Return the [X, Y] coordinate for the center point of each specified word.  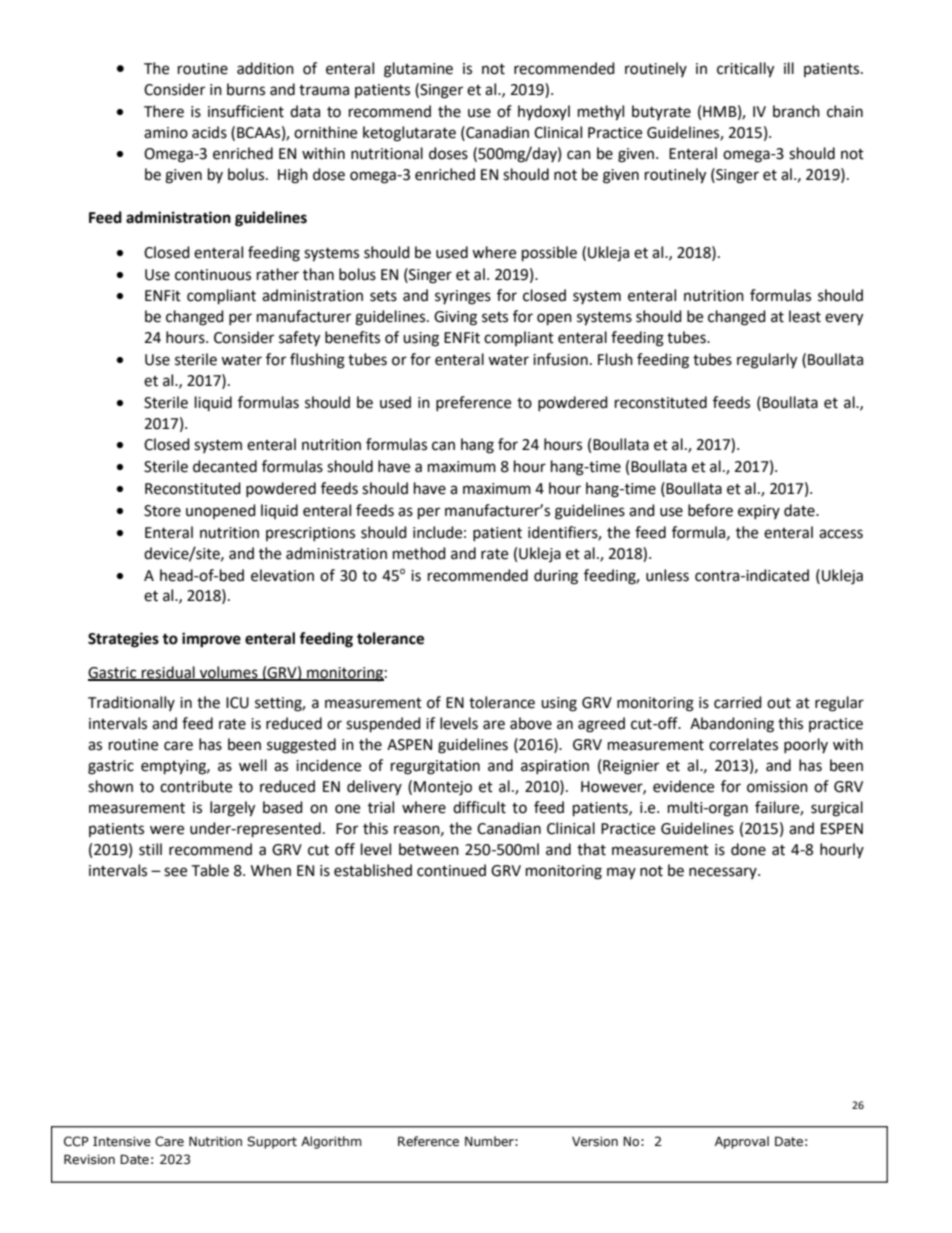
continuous [213, 275]
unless [667, 575]
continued [451, 870]
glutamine [418, 70]
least [805, 316]
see [175, 872]
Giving [455, 318]
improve [211, 640]
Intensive [122, 1141]
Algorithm [331, 1142]
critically [745, 70]
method [419, 553]
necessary [724, 873]
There [164, 111]
